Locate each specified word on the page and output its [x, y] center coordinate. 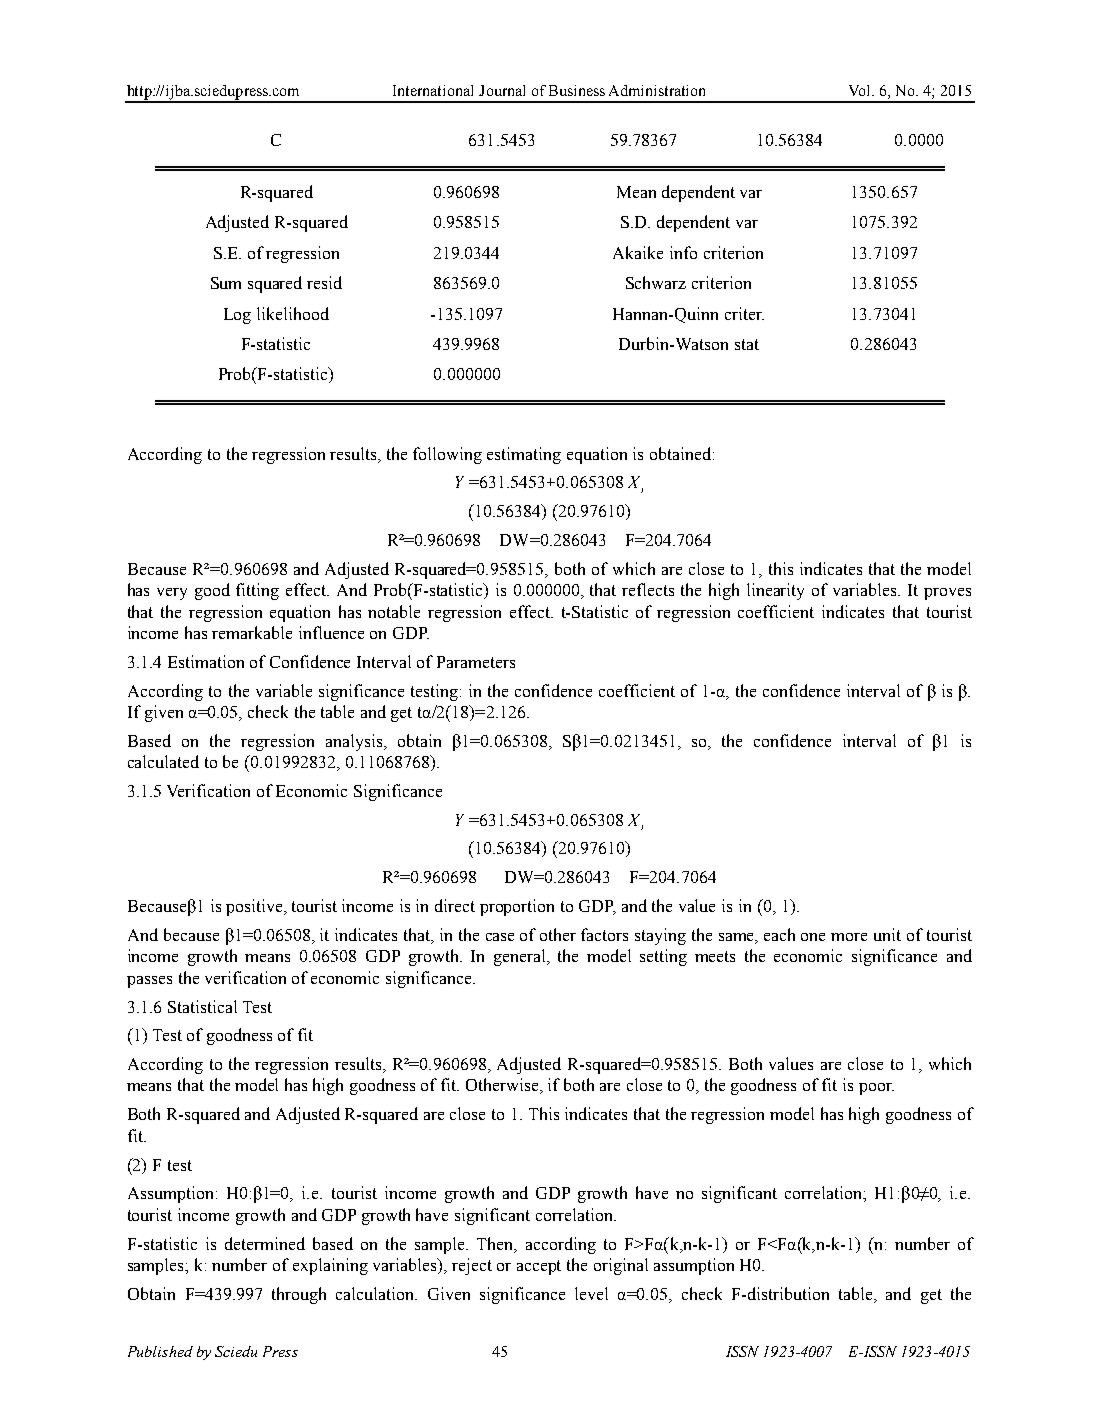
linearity [775, 591]
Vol [861, 90]
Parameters [476, 662]
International [433, 90]
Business [577, 90]
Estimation [206, 661]
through [299, 1295]
